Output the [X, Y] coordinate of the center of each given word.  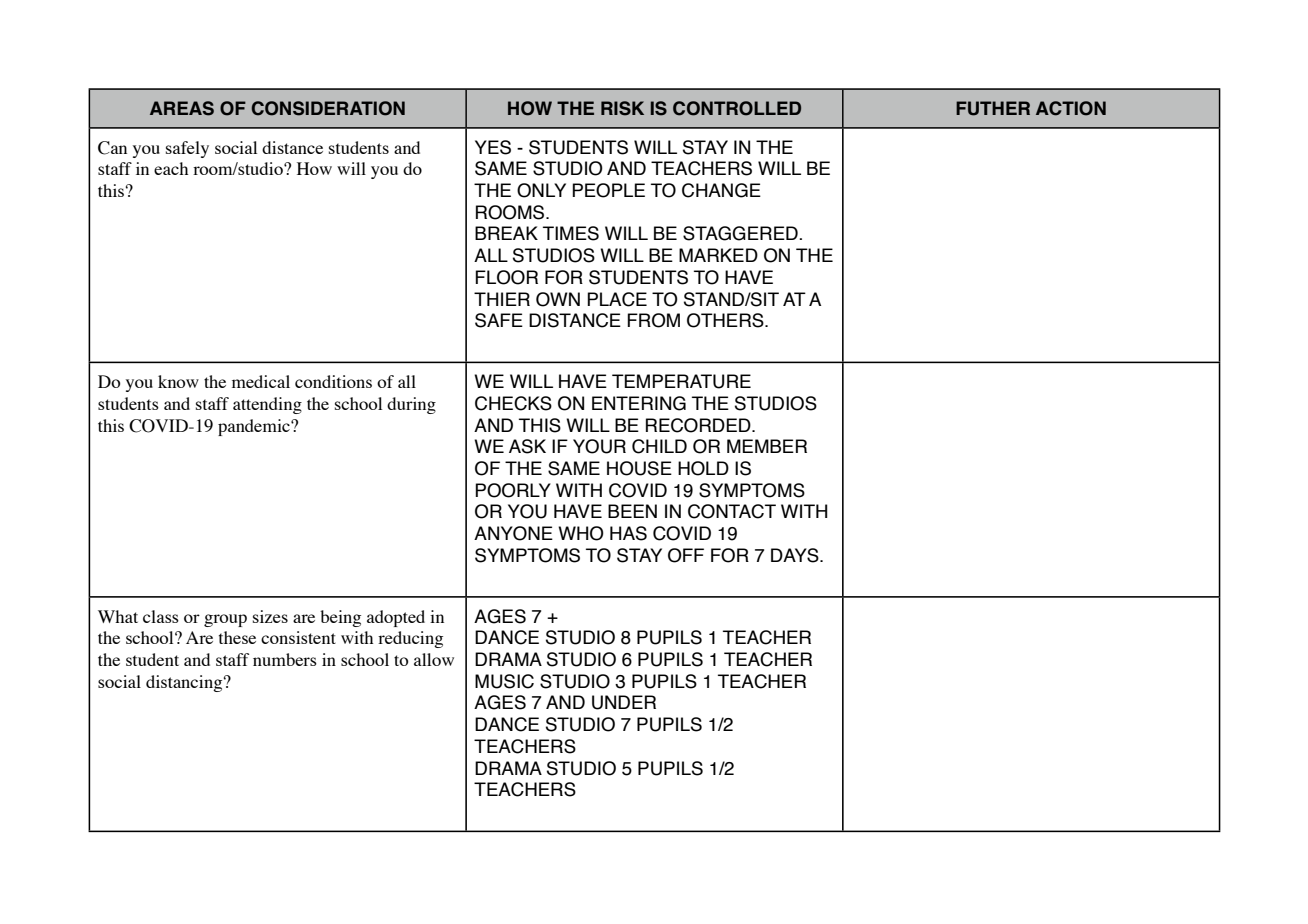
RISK [622, 108]
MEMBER [767, 446]
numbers [285, 659]
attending [267, 405]
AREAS [182, 108]
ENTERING [639, 403]
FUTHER [993, 108]
